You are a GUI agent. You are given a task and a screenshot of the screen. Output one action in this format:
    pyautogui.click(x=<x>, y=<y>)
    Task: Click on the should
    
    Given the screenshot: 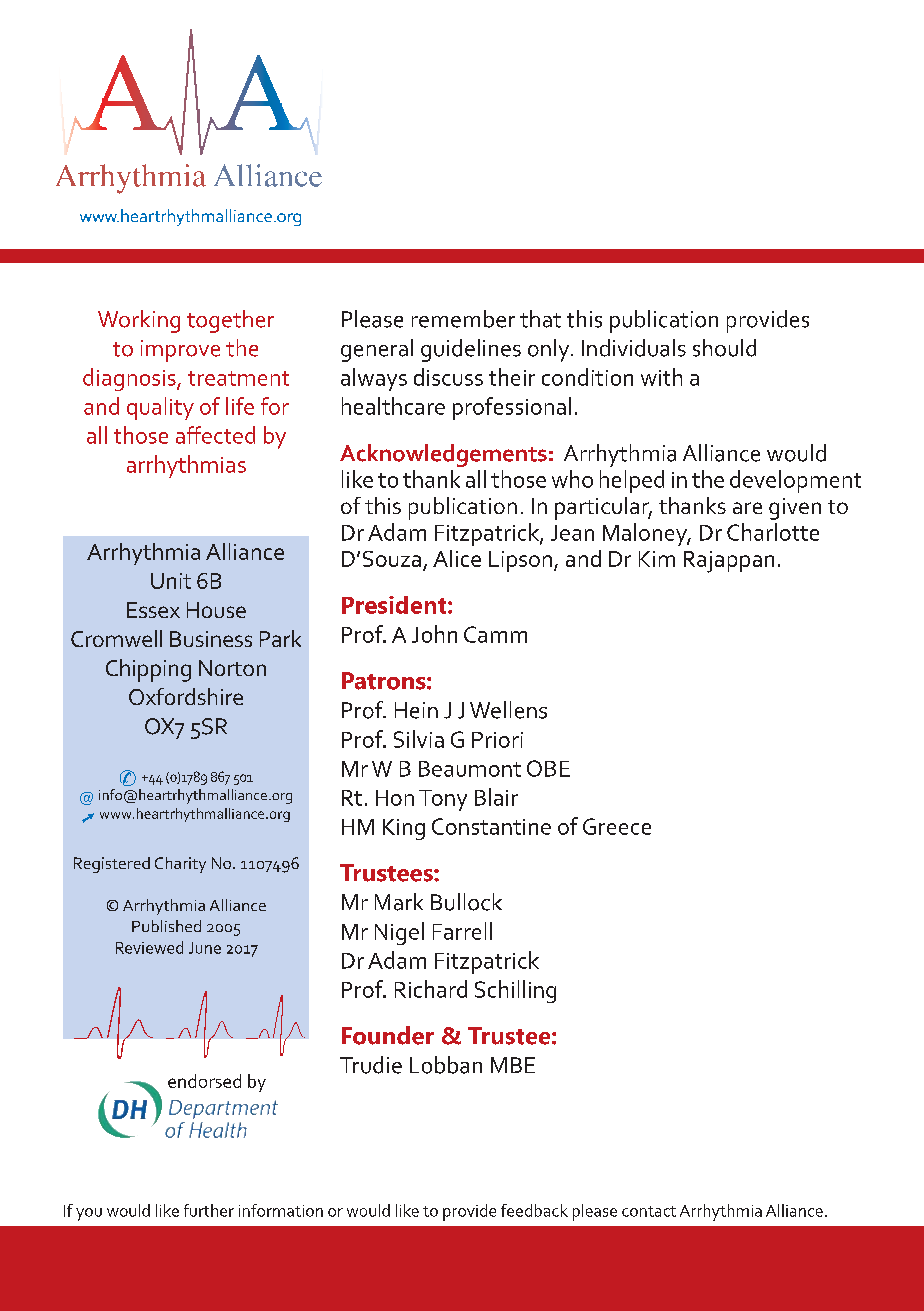 What is the action you would take?
    pyautogui.click(x=724, y=348)
